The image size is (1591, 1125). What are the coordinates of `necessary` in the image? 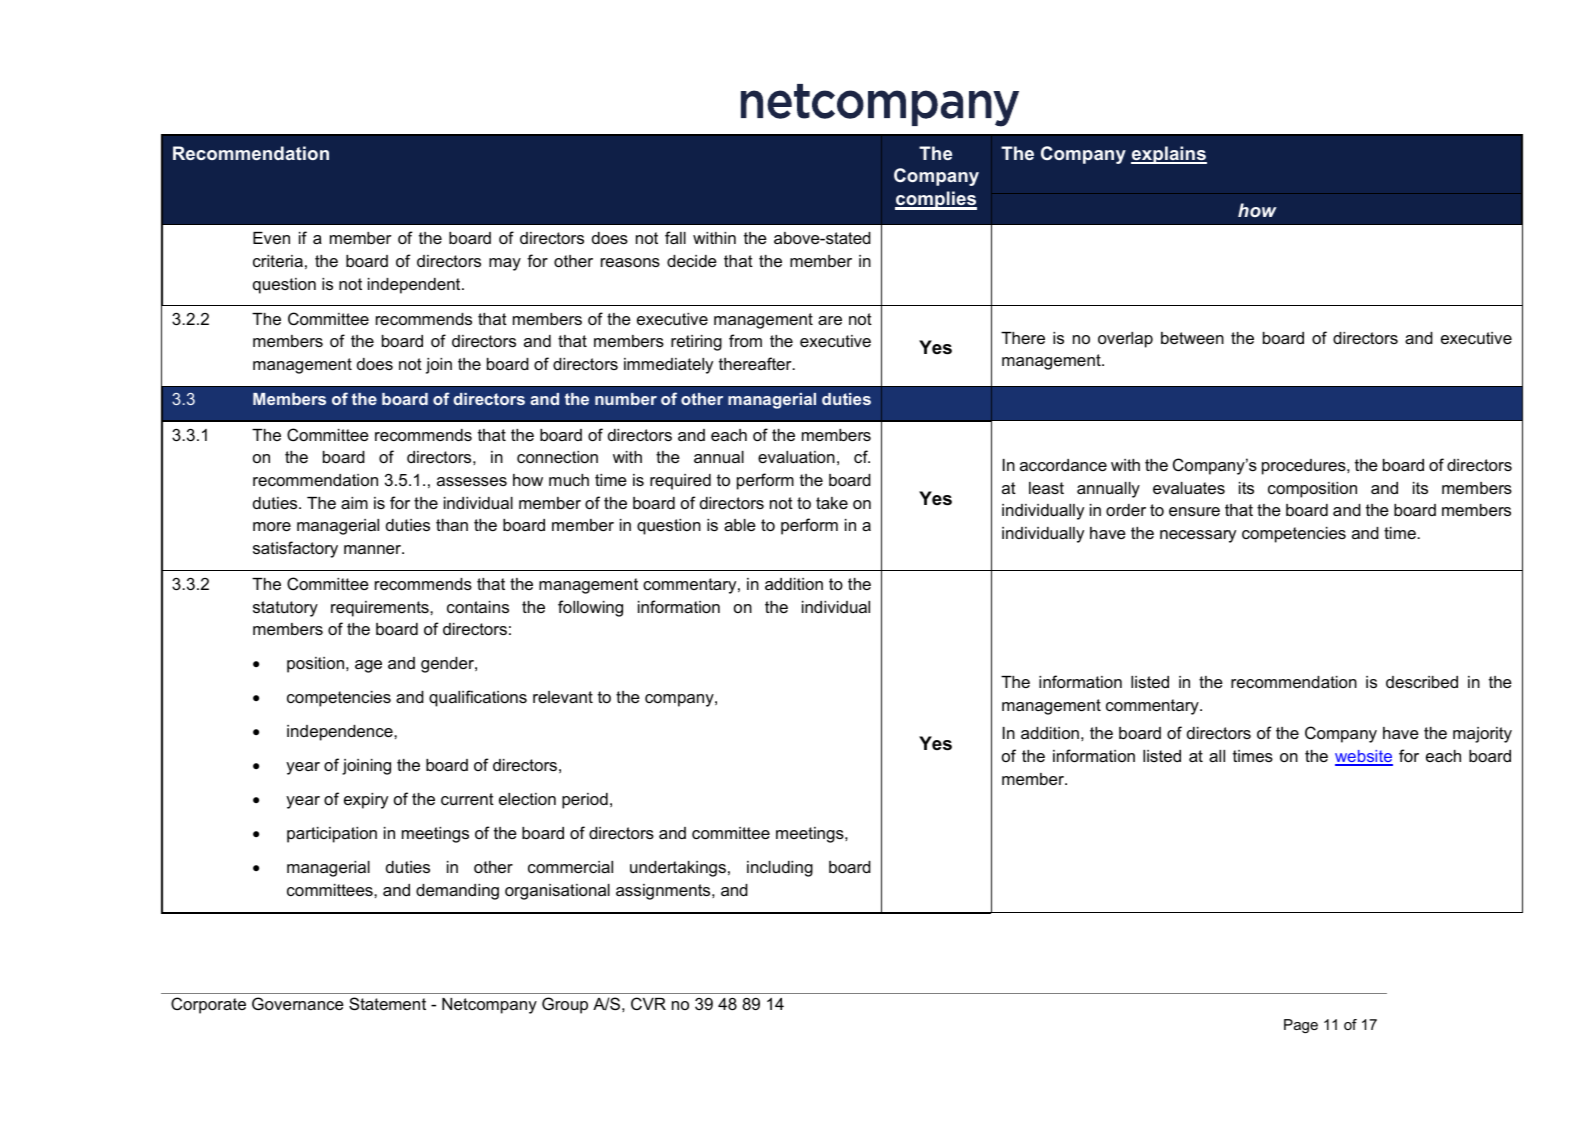 It's located at (1198, 536).
